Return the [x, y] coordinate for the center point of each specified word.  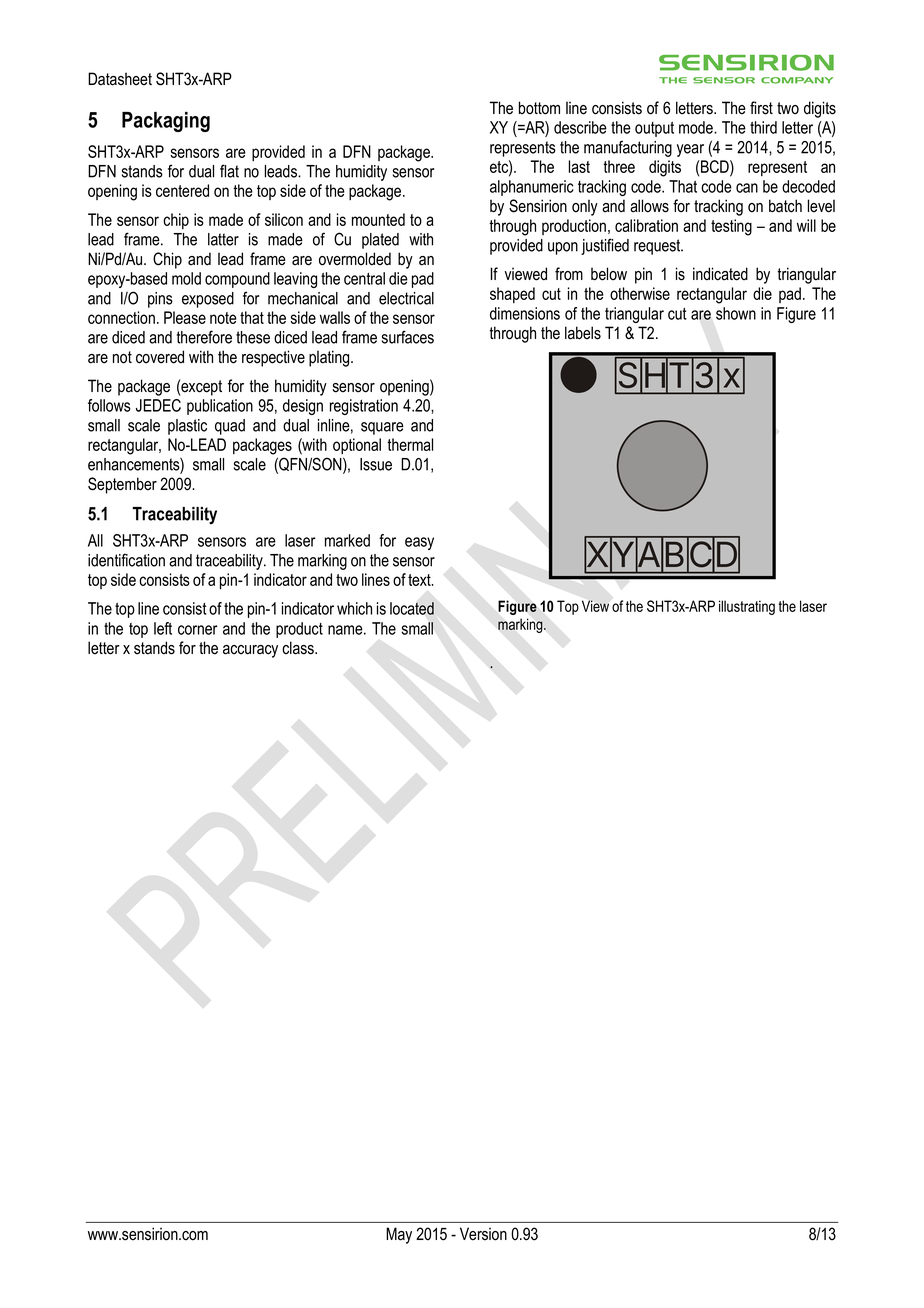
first [761, 108]
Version [483, 1234]
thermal [410, 444]
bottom [539, 108]
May [399, 1235]
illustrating [747, 607]
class [299, 648]
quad [230, 427]
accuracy [250, 651]
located [412, 608]
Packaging [166, 122]
